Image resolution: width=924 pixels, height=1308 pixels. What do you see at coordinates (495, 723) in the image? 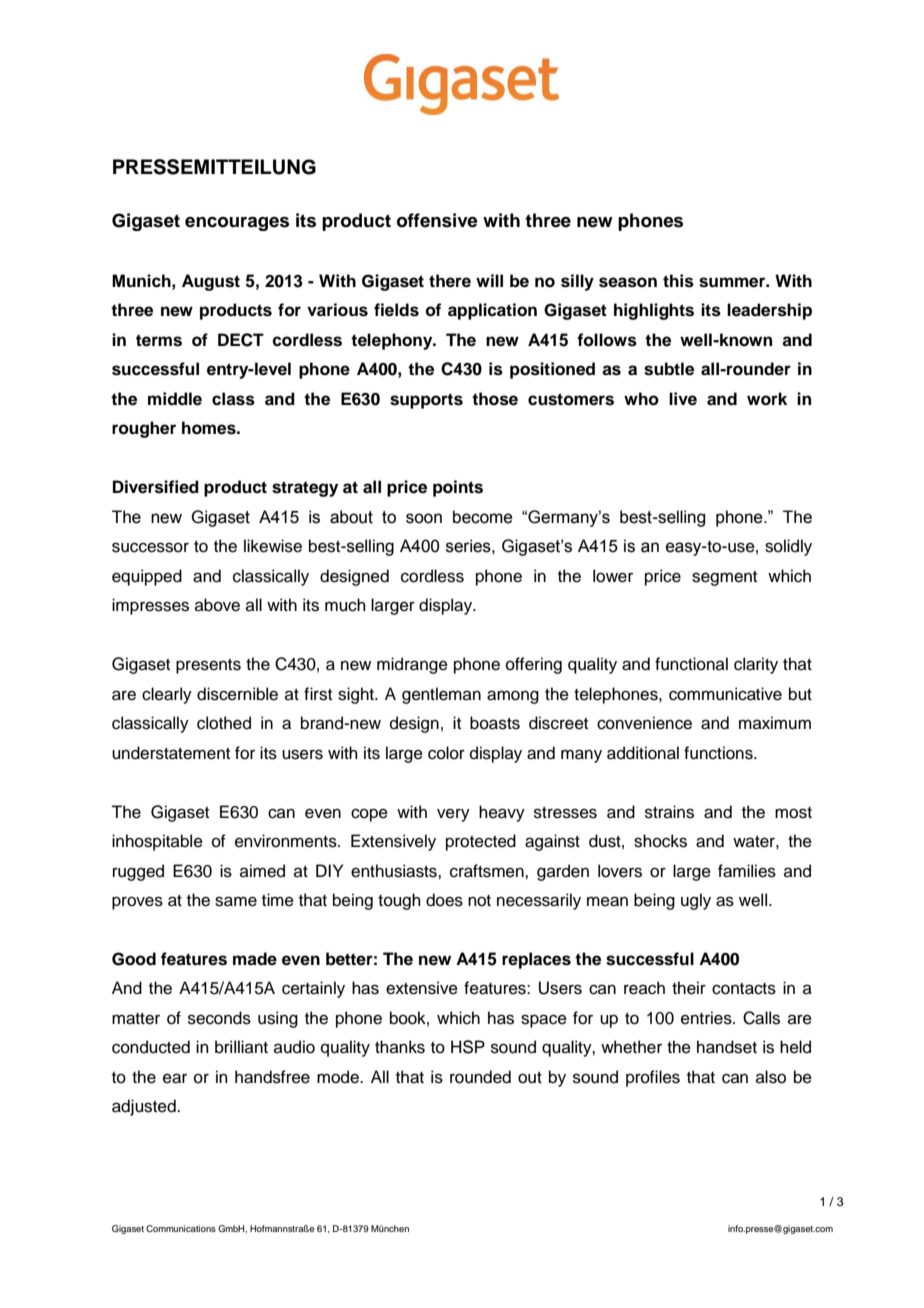
I see `boasts` at bounding box center [495, 723].
